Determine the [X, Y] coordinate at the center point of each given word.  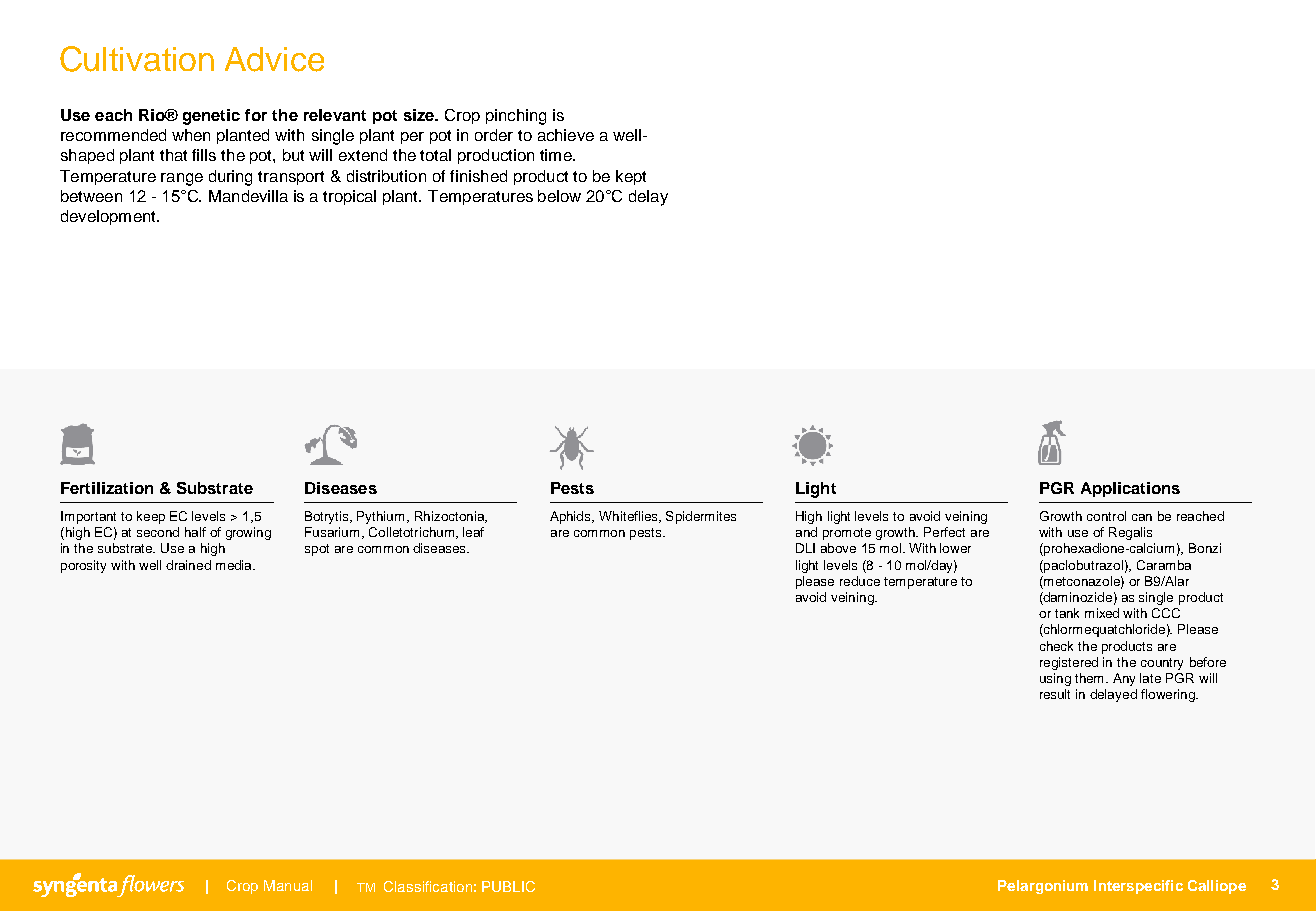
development [109, 217]
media [235, 565]
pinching [516, 117]
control [1106, 516]
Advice [274, 59]
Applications [1130, 489]
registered [1069, 663]
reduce [860, 581]
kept [631, 177]
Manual [288, 885]
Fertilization [107, 488]
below [559, 196]
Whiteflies [629, 517]
